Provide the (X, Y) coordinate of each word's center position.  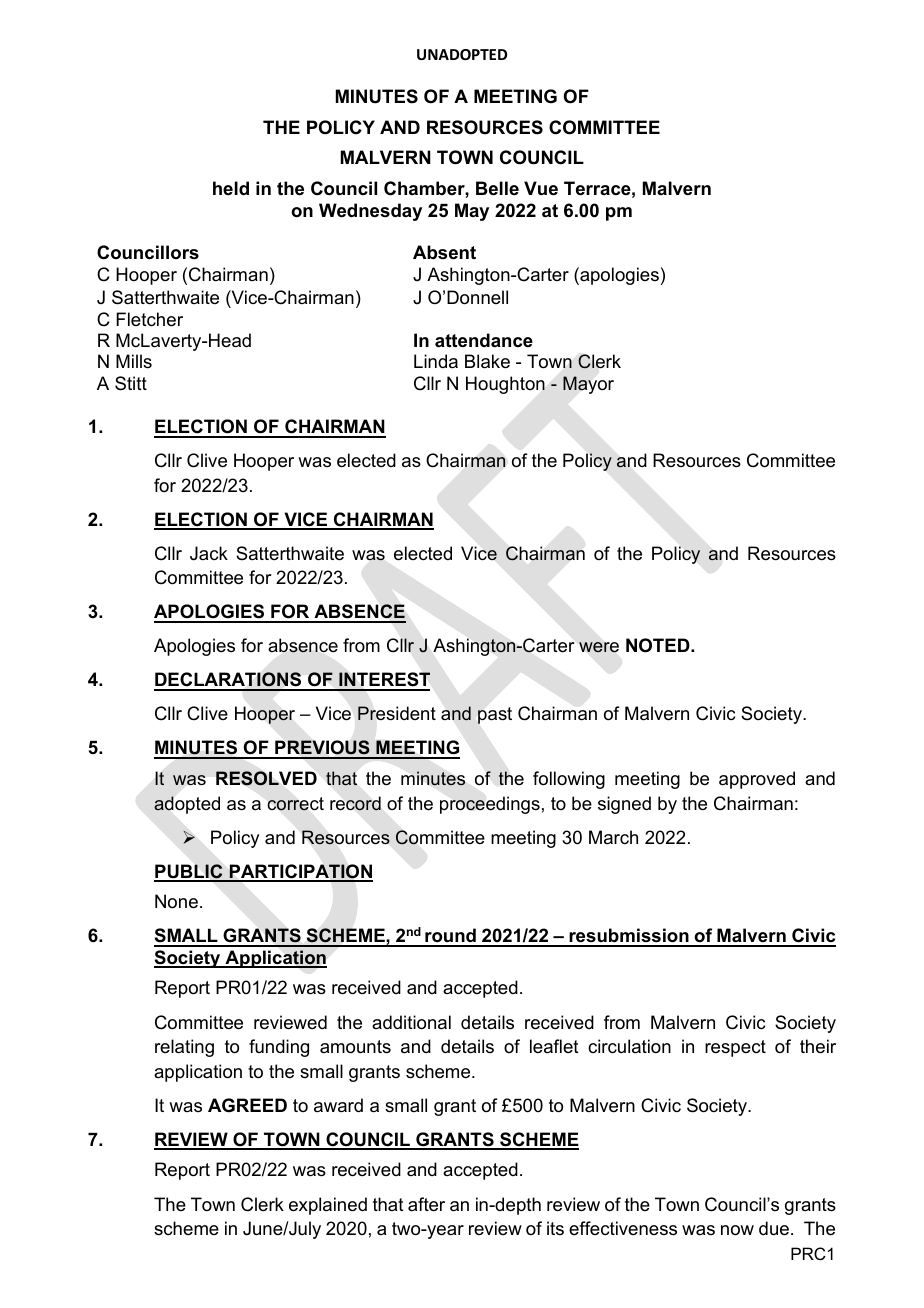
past (495, 715)
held (231, 188)
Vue (541, 188)
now (737, 1230)
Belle (497, 188)
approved (757, 780)
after (426, 1204)
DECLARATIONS (229, 681)
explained (328, 1206)
